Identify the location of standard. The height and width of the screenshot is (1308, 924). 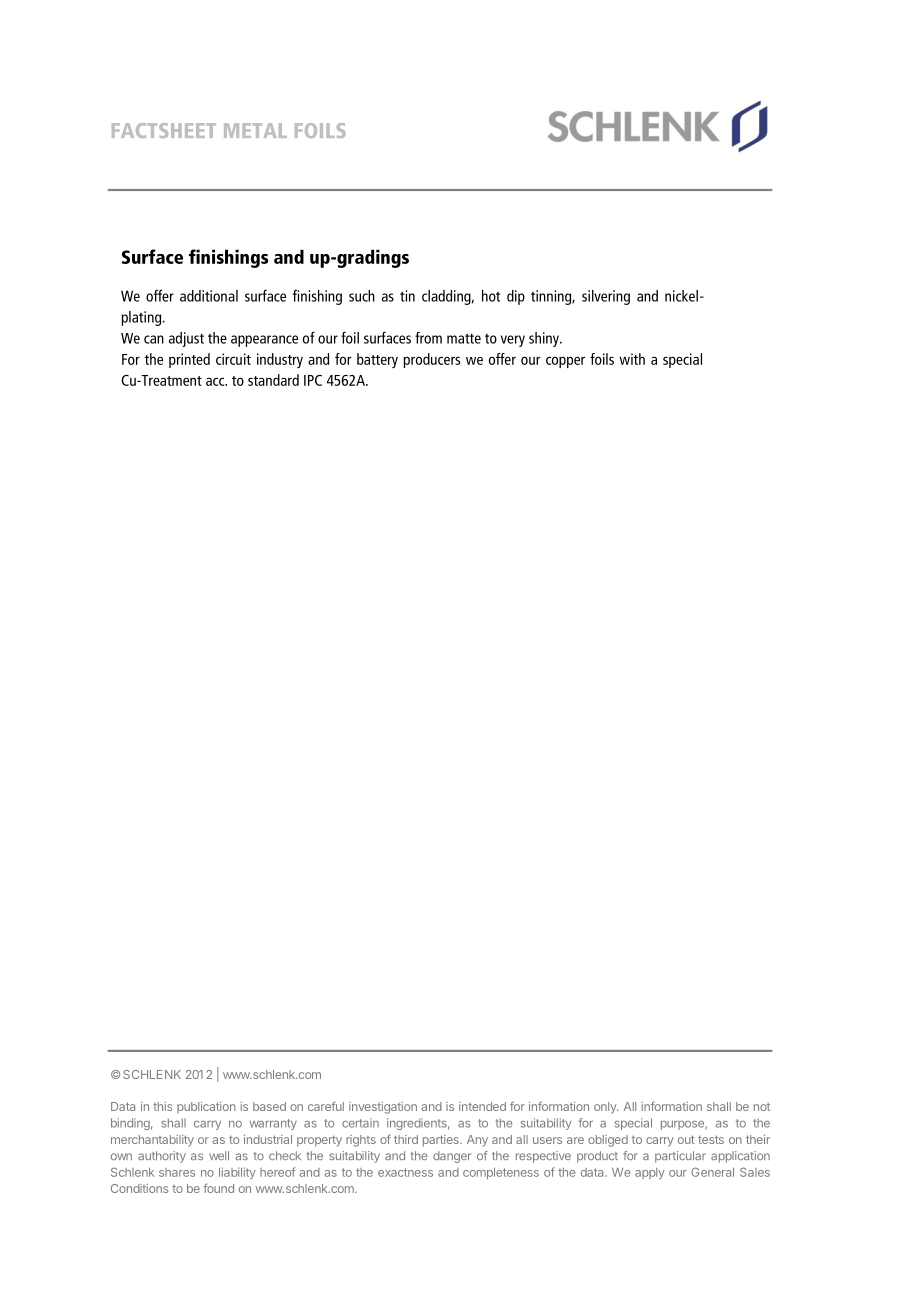
(273, 380).
